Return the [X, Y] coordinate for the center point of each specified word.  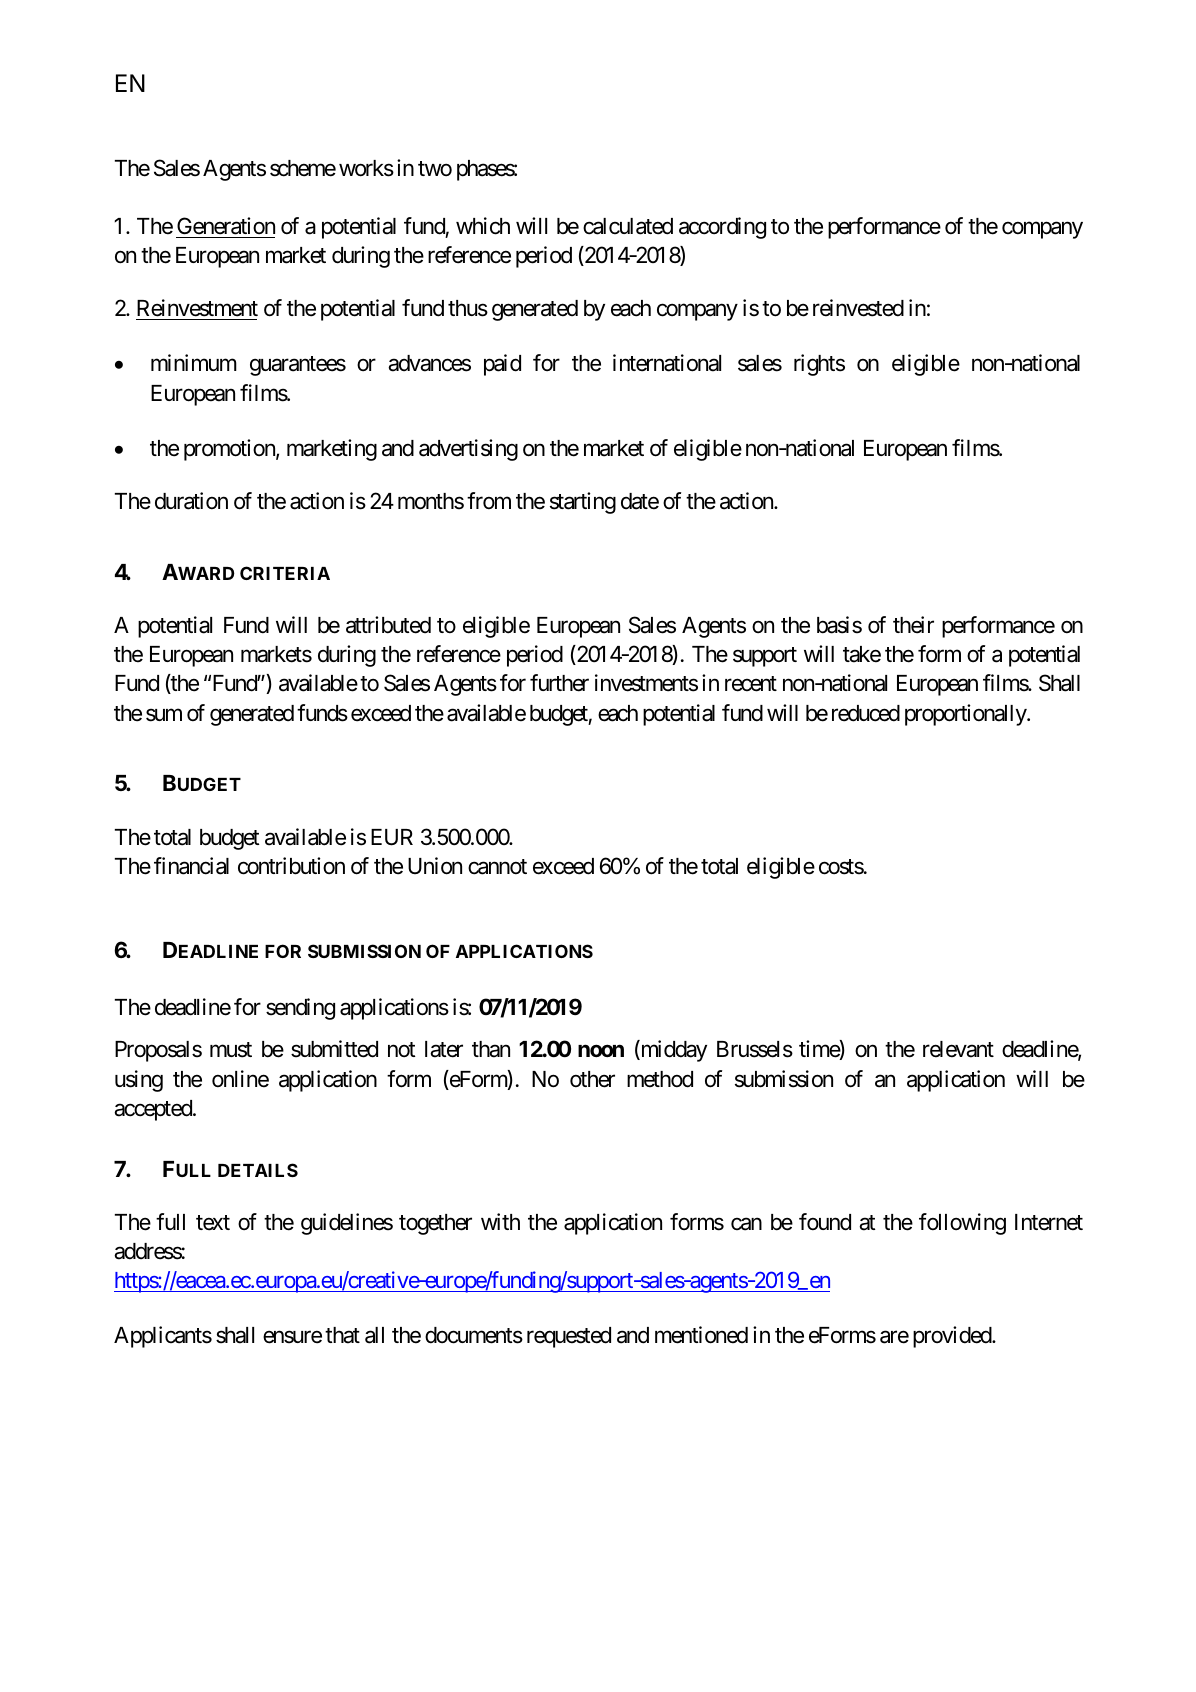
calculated [628, 226]
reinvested [858, 308]
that [342, 1335]
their [913, 625]
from [489, 500]
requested [569, 1337]
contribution [291, 866]
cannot [497, 867]
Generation [226, 226]
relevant [958, 1049]
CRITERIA [285, 573]
